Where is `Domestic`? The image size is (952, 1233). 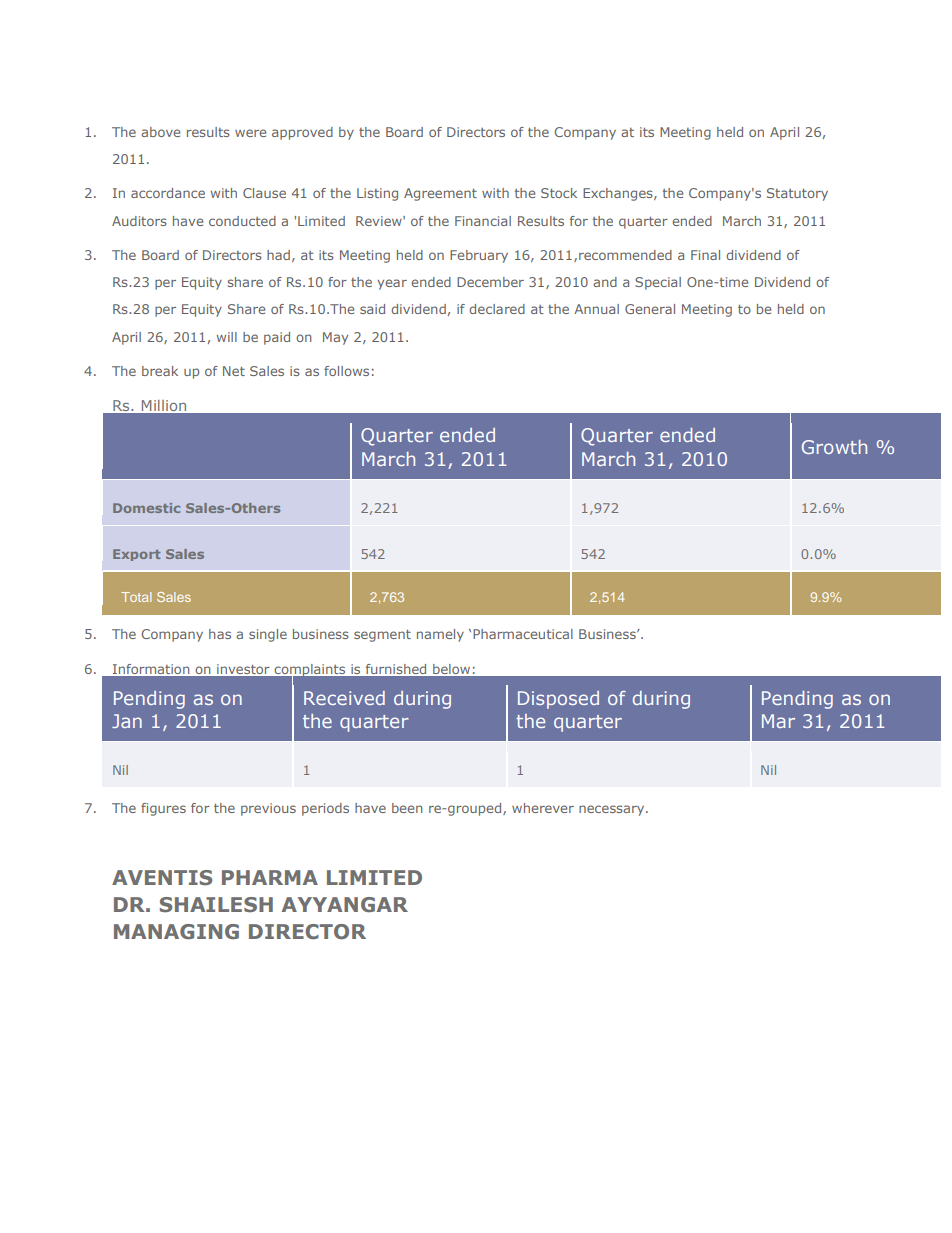
Domestic is located at coordinates (146, 508).
